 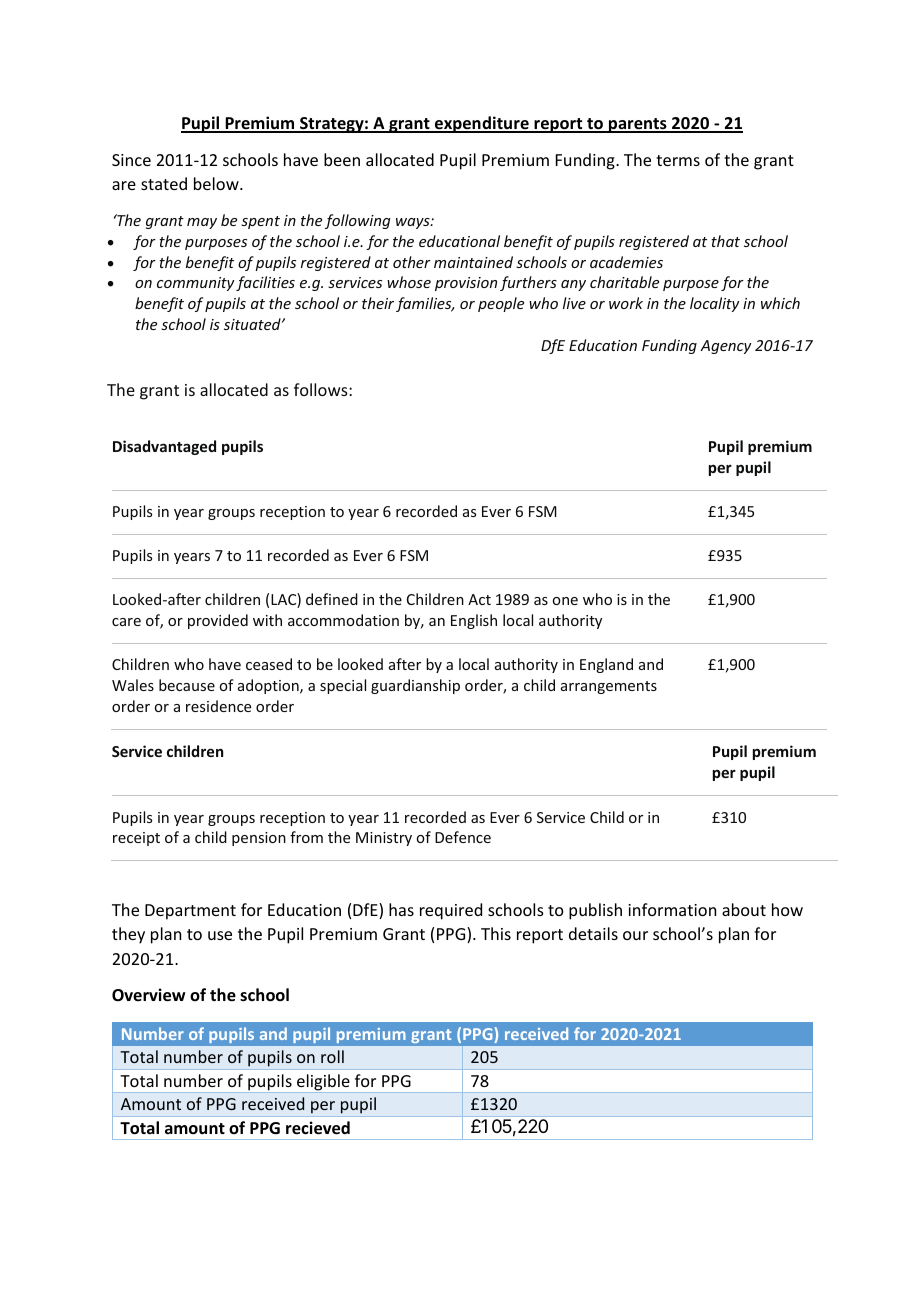 I want to click on below, so click(x=217, y=183).
